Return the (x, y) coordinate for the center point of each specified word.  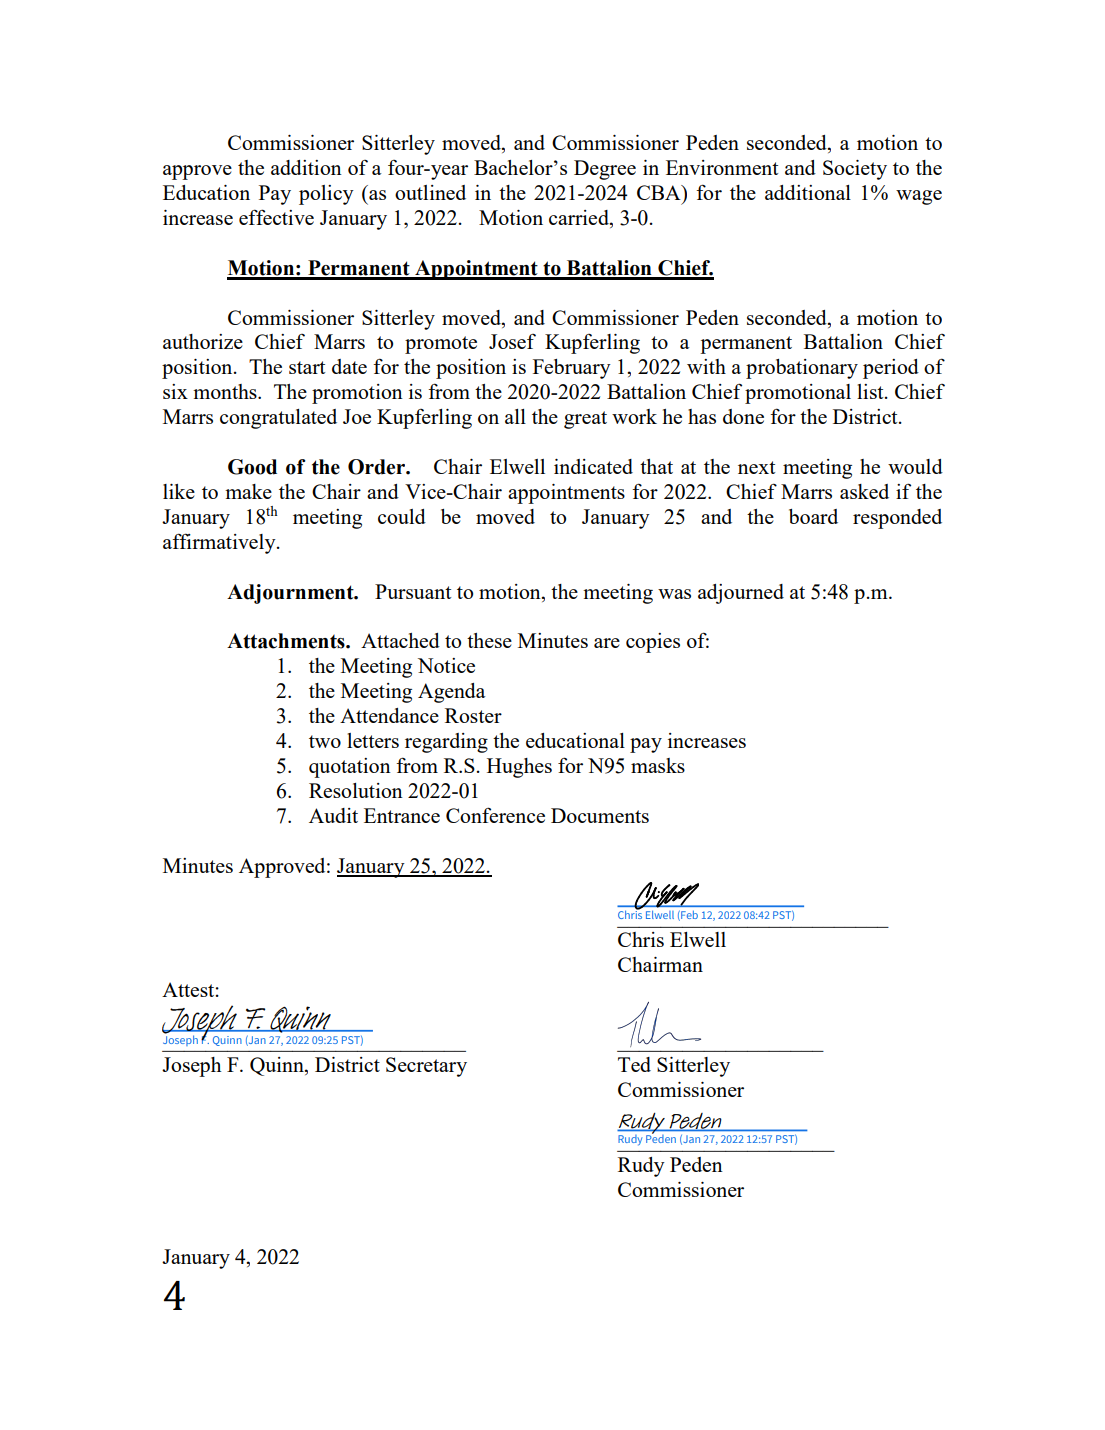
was (674, 594)
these (489, 640)
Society (855, 170)
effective (276, 217)
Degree (605, 170)
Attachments (287, 641)
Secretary (426, 1067)
